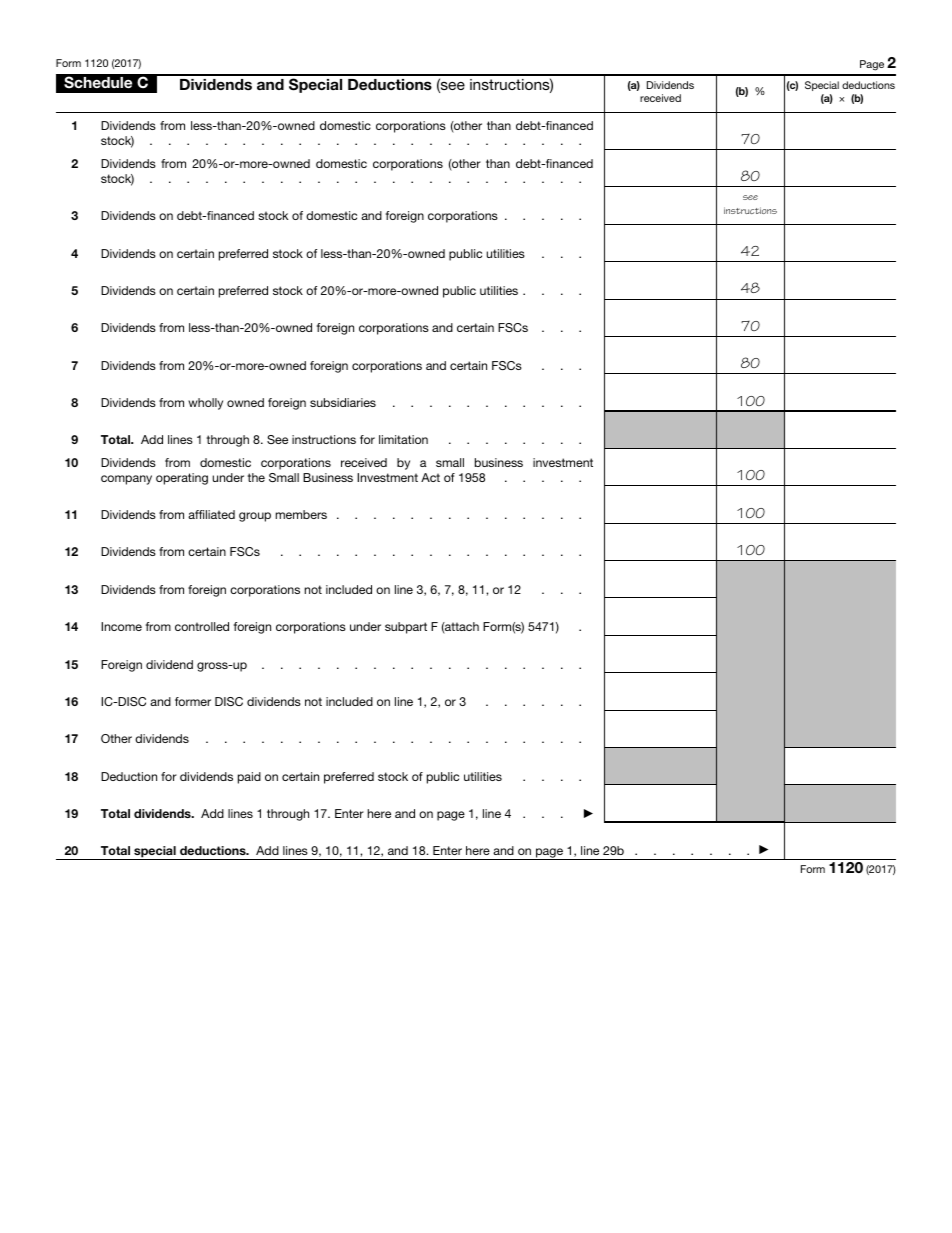 This screenshot has width=952, height=1233. What do you see at coordinates (403, 439) in the screenshot?
I see `limitation` at bounding box center [403, 439].
